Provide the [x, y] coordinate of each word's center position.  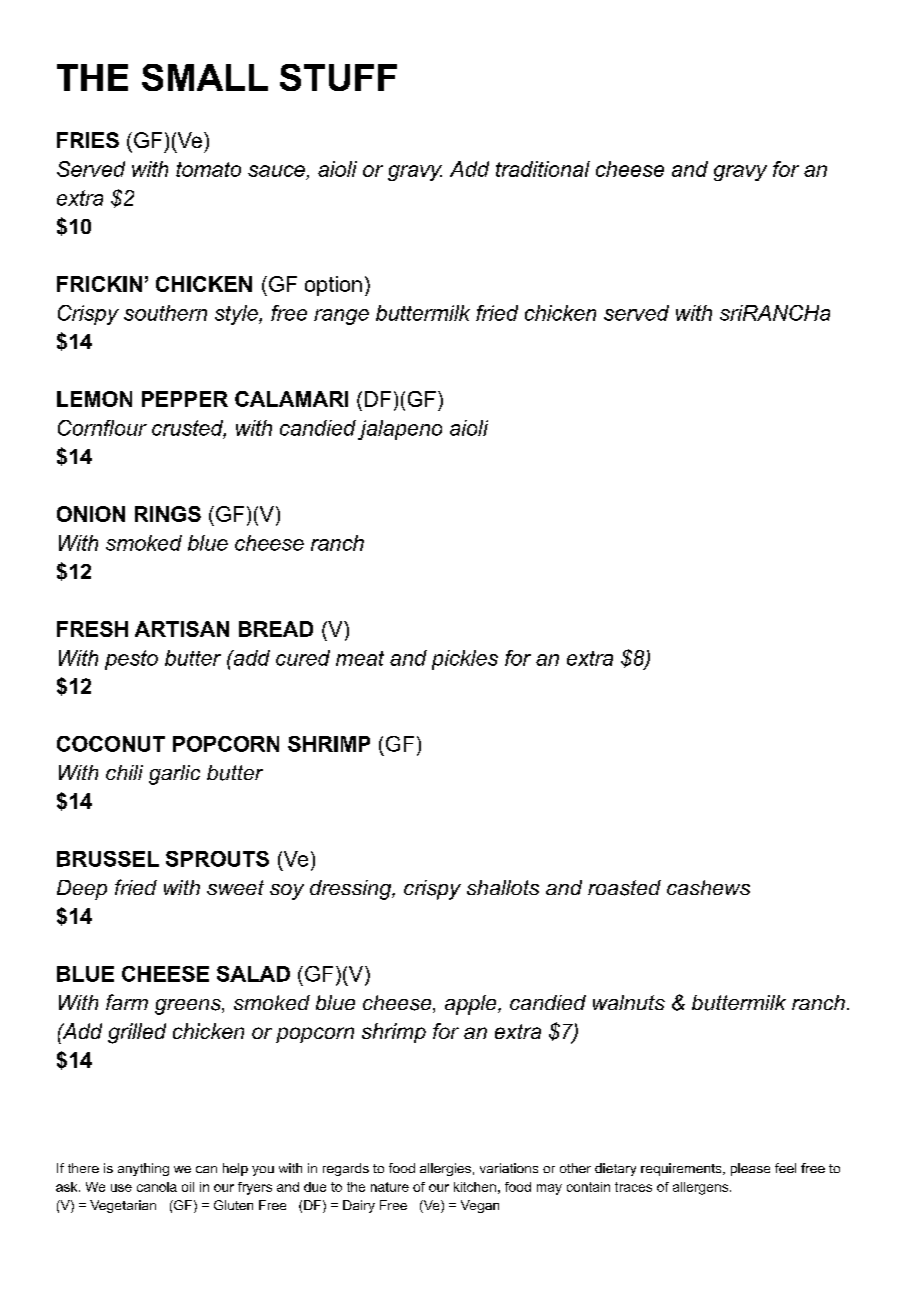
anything [143, 1169]
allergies [445, 1169]
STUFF [338, 77]
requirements [681, 1169]
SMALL [205, 77]
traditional [543, 169]
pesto [131, 660]
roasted [624, 888]
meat [360, 658]
